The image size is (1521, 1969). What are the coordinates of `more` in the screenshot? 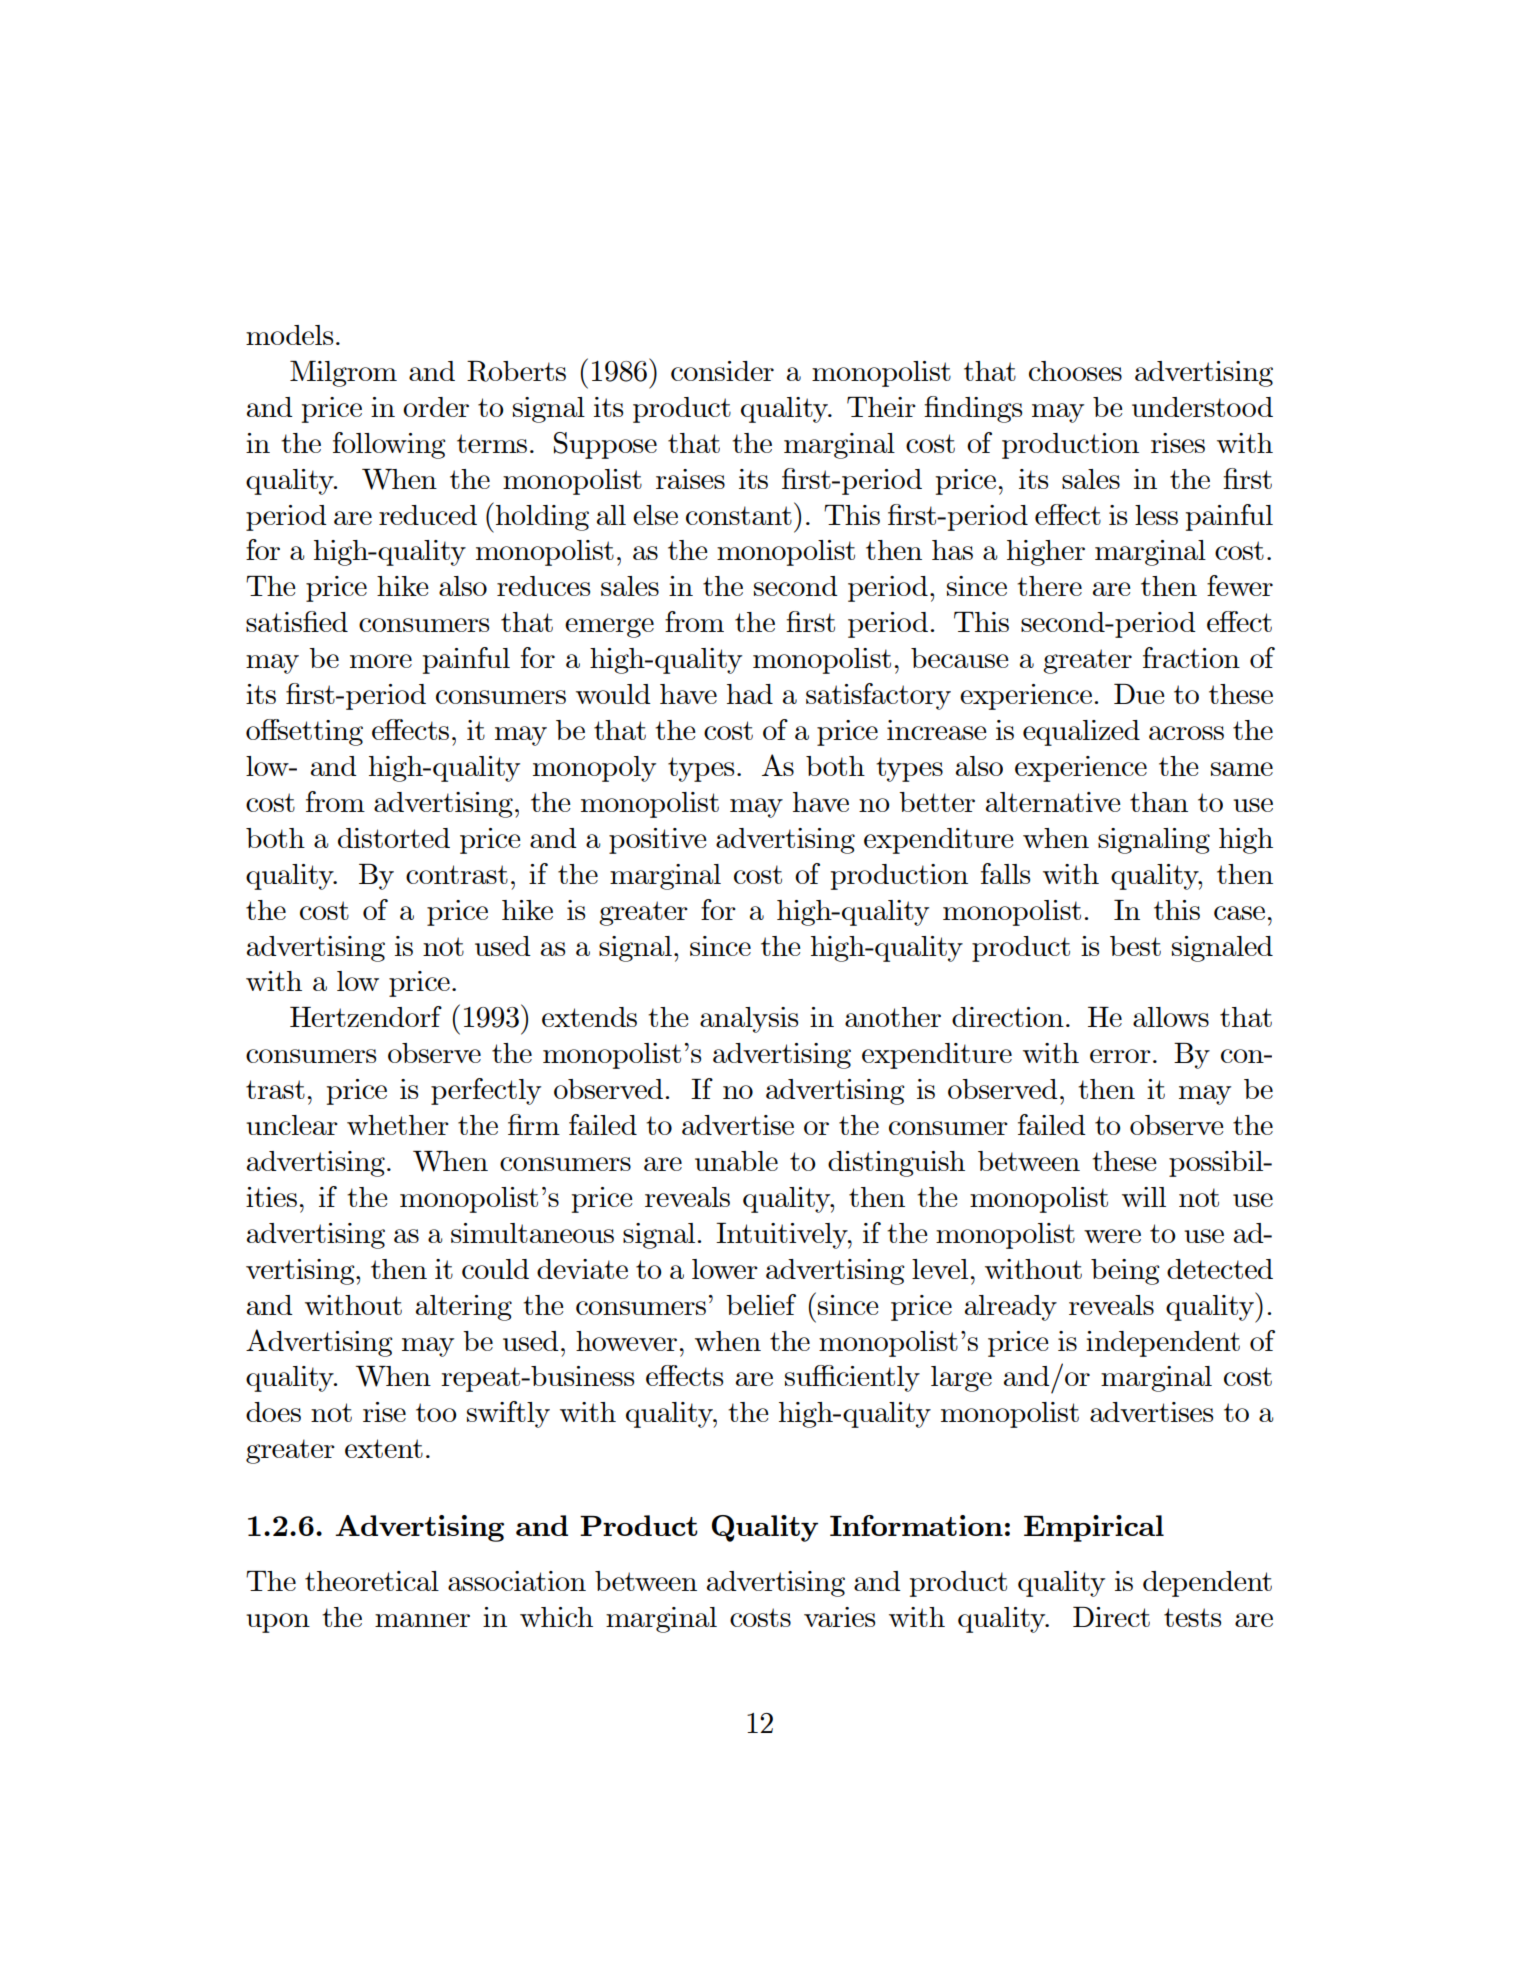 It's located at (381, 661).
